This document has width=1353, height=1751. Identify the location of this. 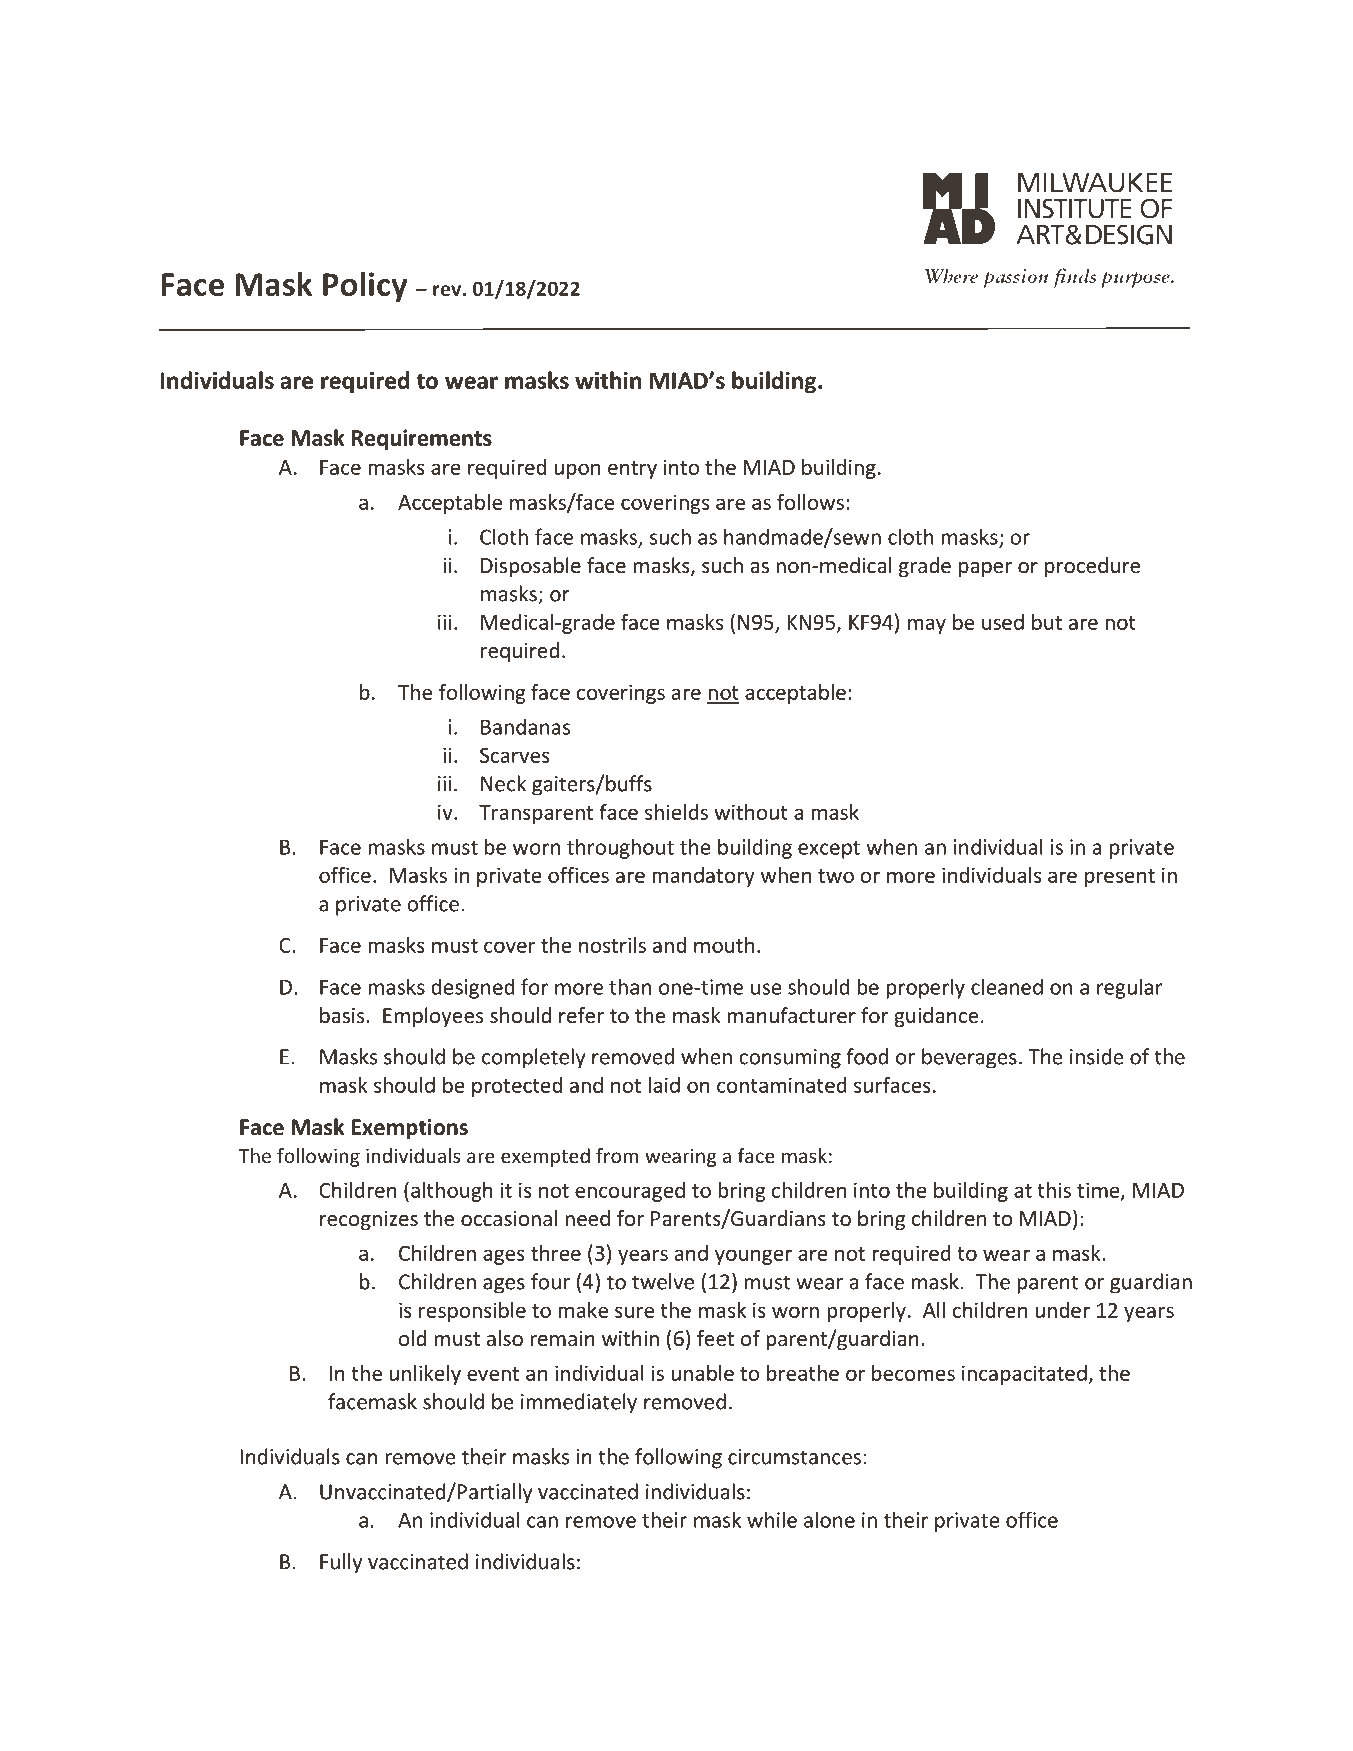
(1054, 1190).
